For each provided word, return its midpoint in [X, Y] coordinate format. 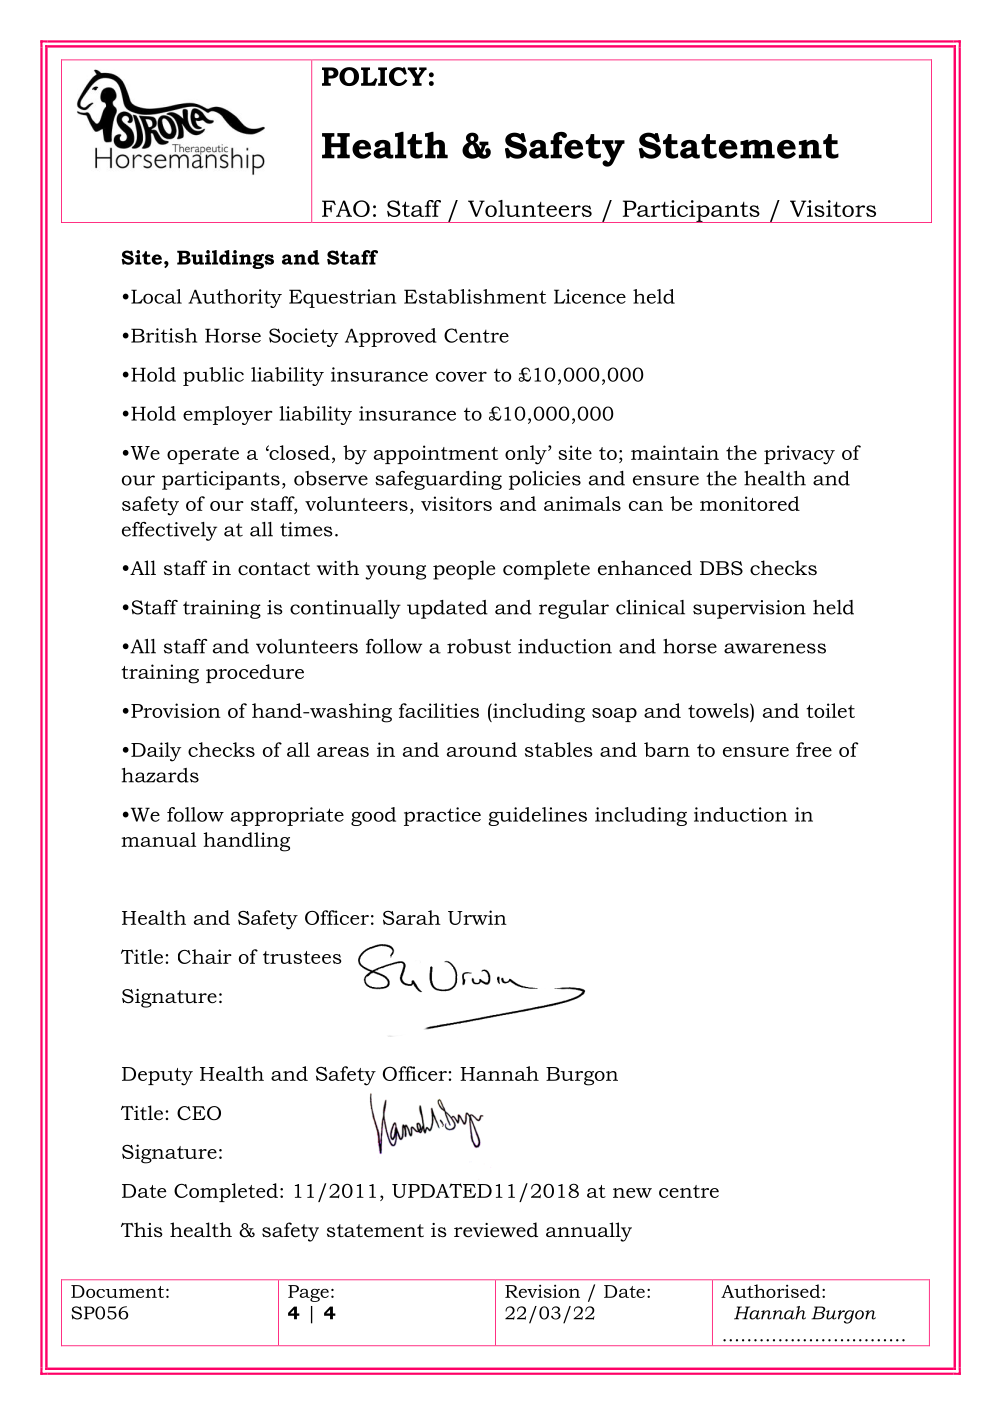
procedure [255, 673]
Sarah [412, 917]
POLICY [374, 76]
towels [719, 710]
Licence [590, 296]
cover [461, 376]
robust [479, 646]
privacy [799, 455]
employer [228, 415]
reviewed [496, 1230]
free [814, 749]
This [142, 1230]
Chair [205, 956]
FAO [346, 208]
